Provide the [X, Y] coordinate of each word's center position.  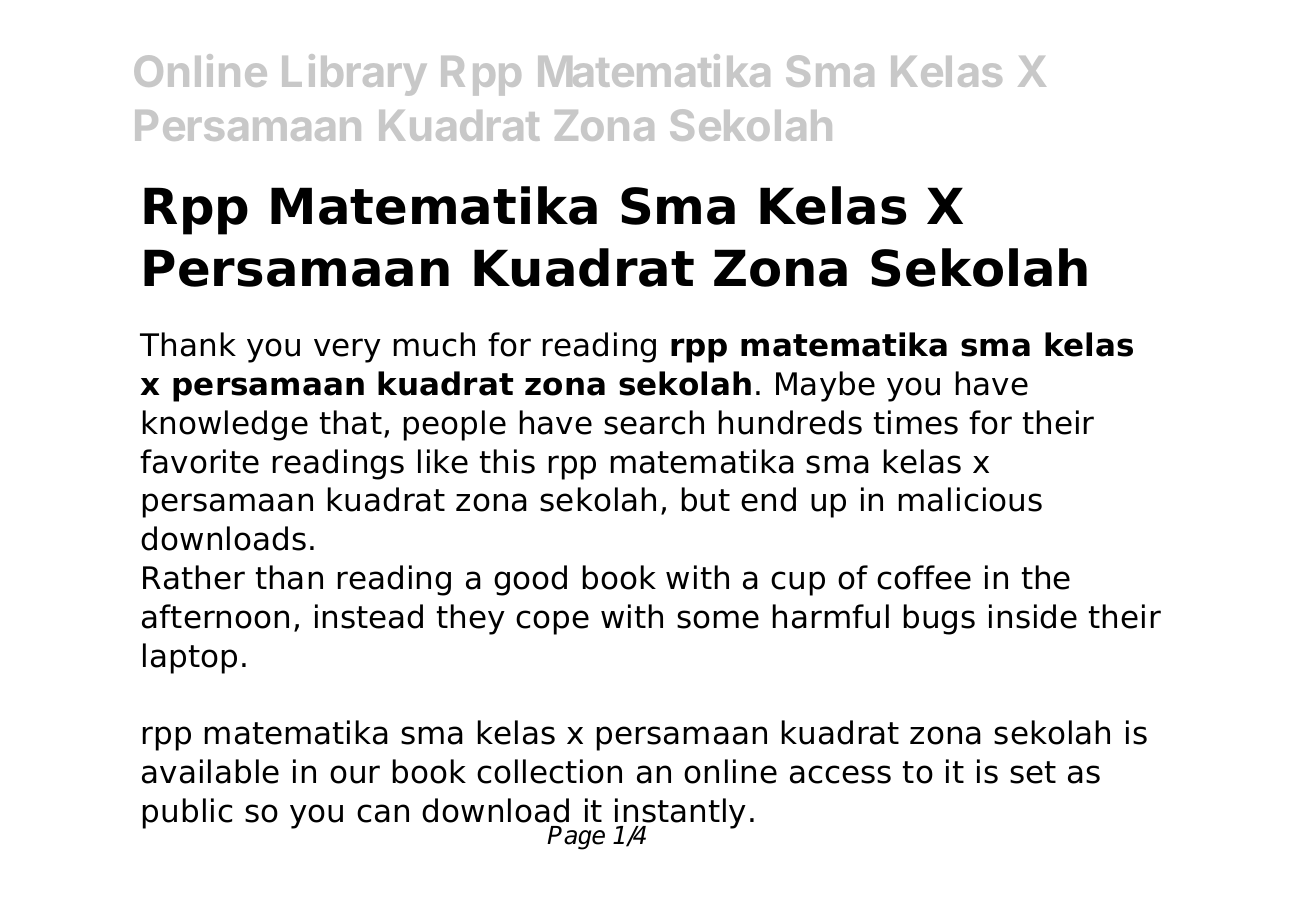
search [654, 422]
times [916, 422]
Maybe [825, 386]
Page [576, 838]
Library [354, 75]
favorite [199, 461]
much [434, 344]
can [383, 813]
